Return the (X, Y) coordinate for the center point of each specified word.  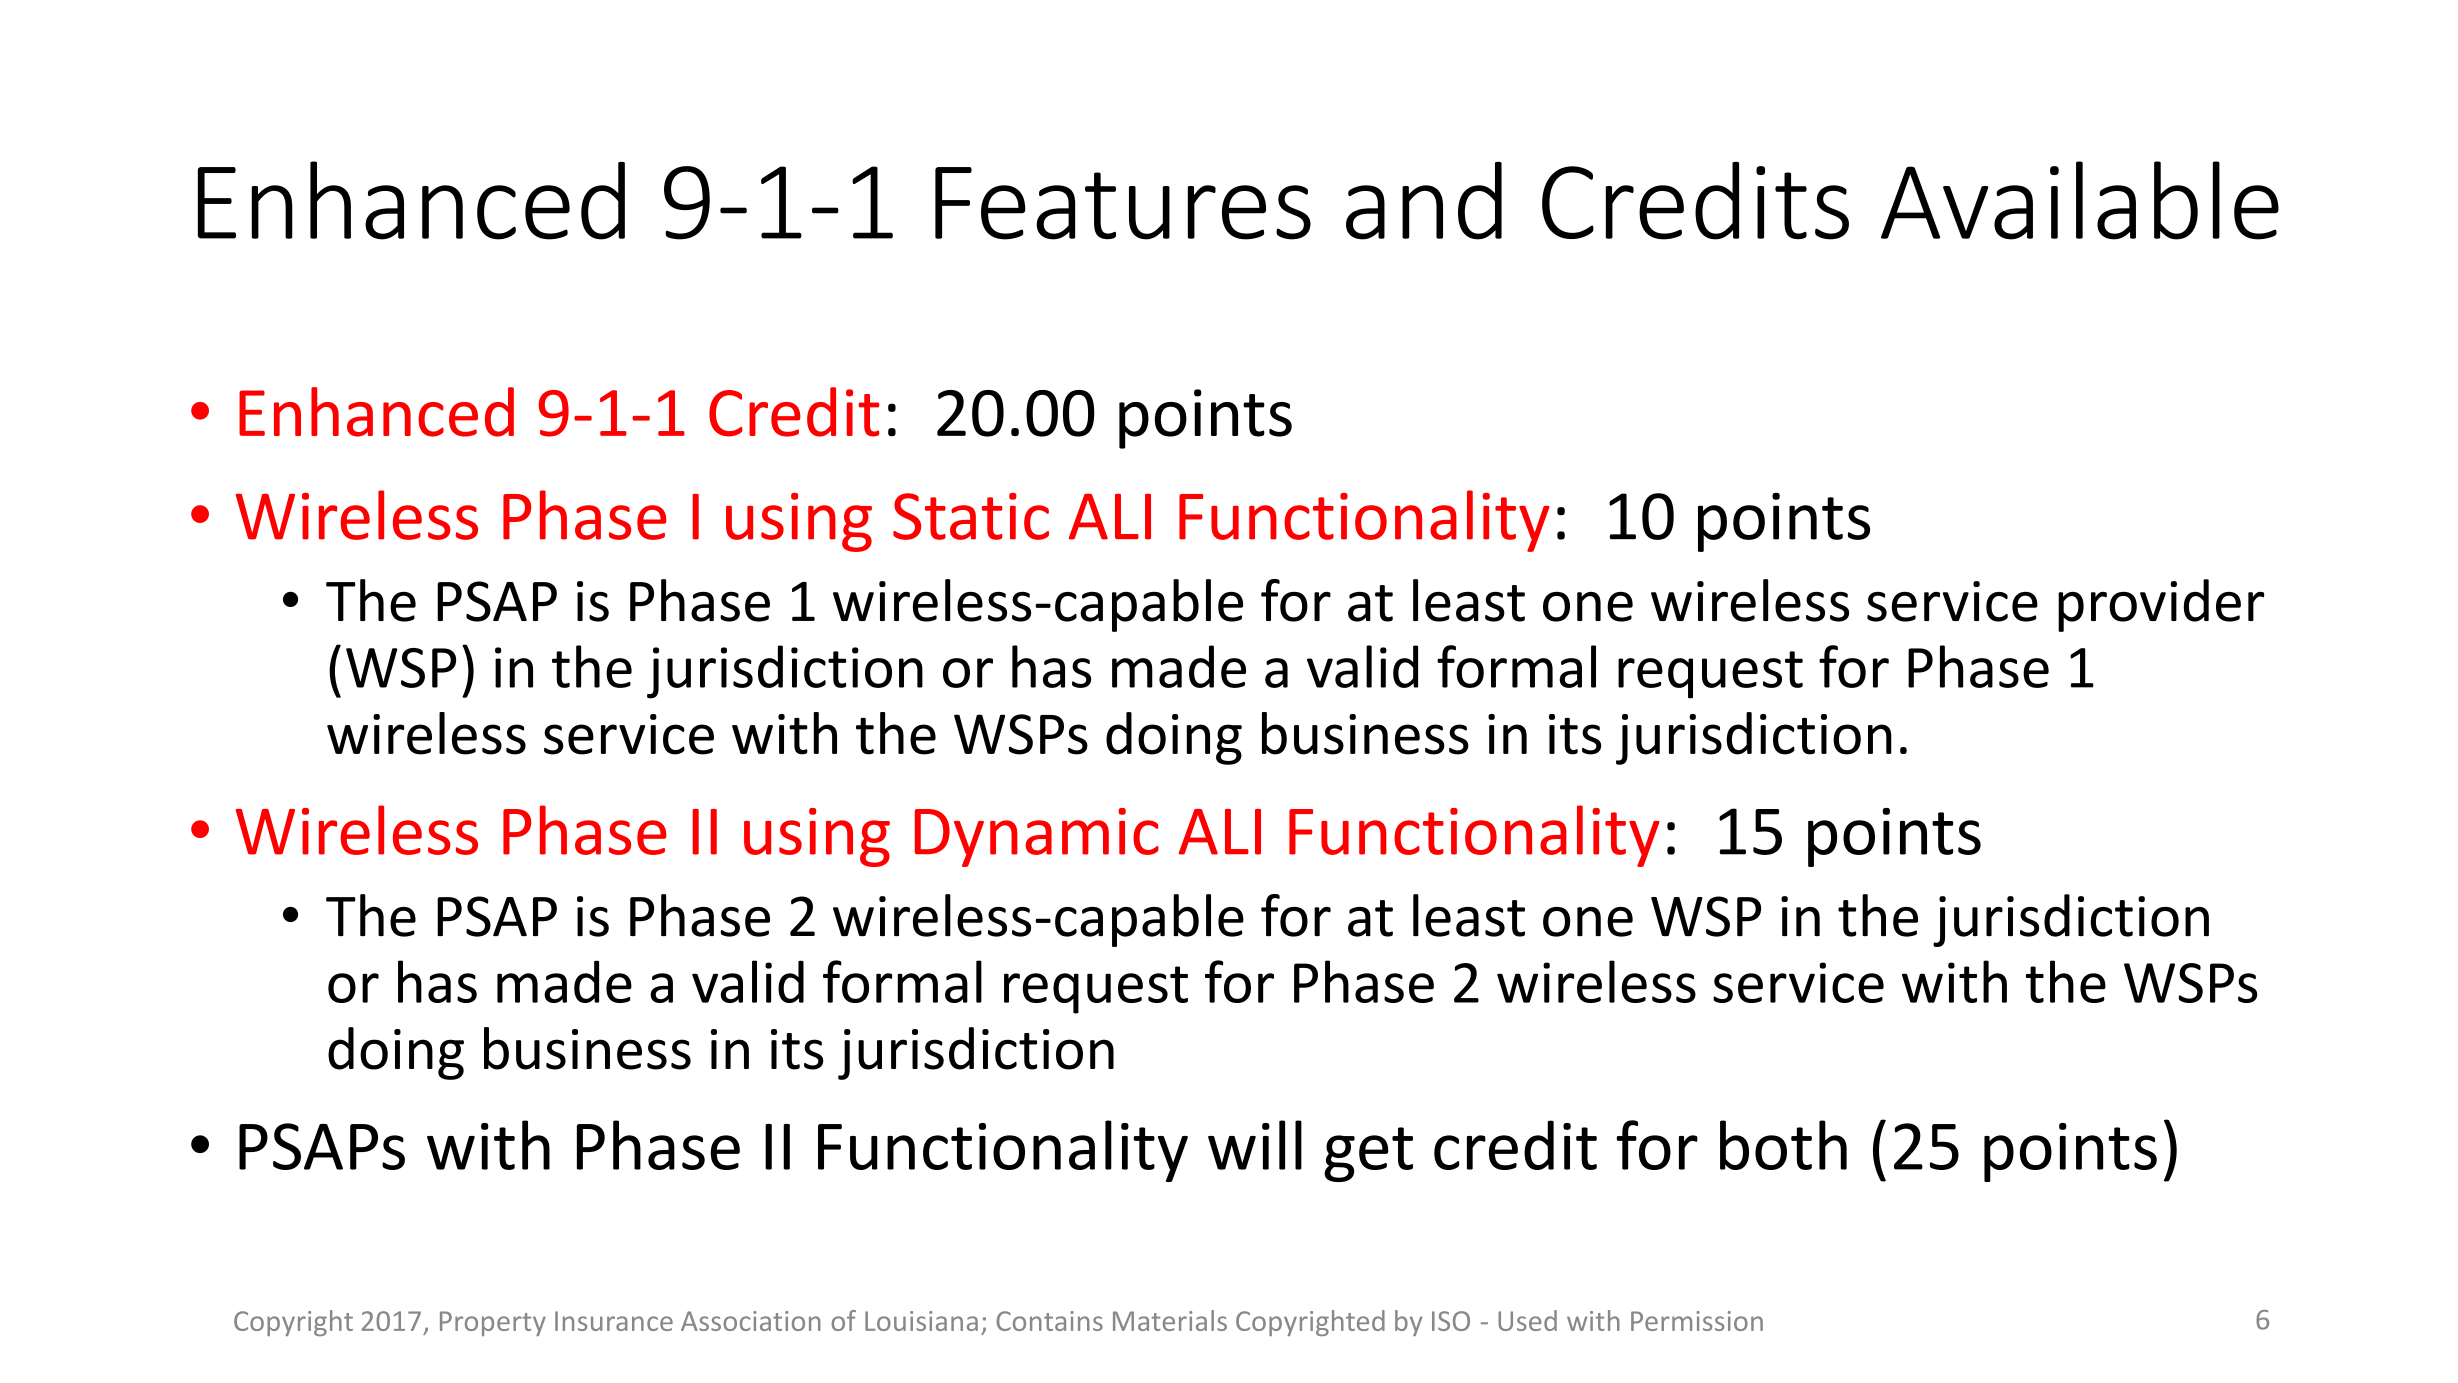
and (1424, 201)
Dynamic (1037, 837)
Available (2080, 200)
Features (1123, 203)
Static (971, 516)
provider (2161, 605)
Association (751, 1321)
